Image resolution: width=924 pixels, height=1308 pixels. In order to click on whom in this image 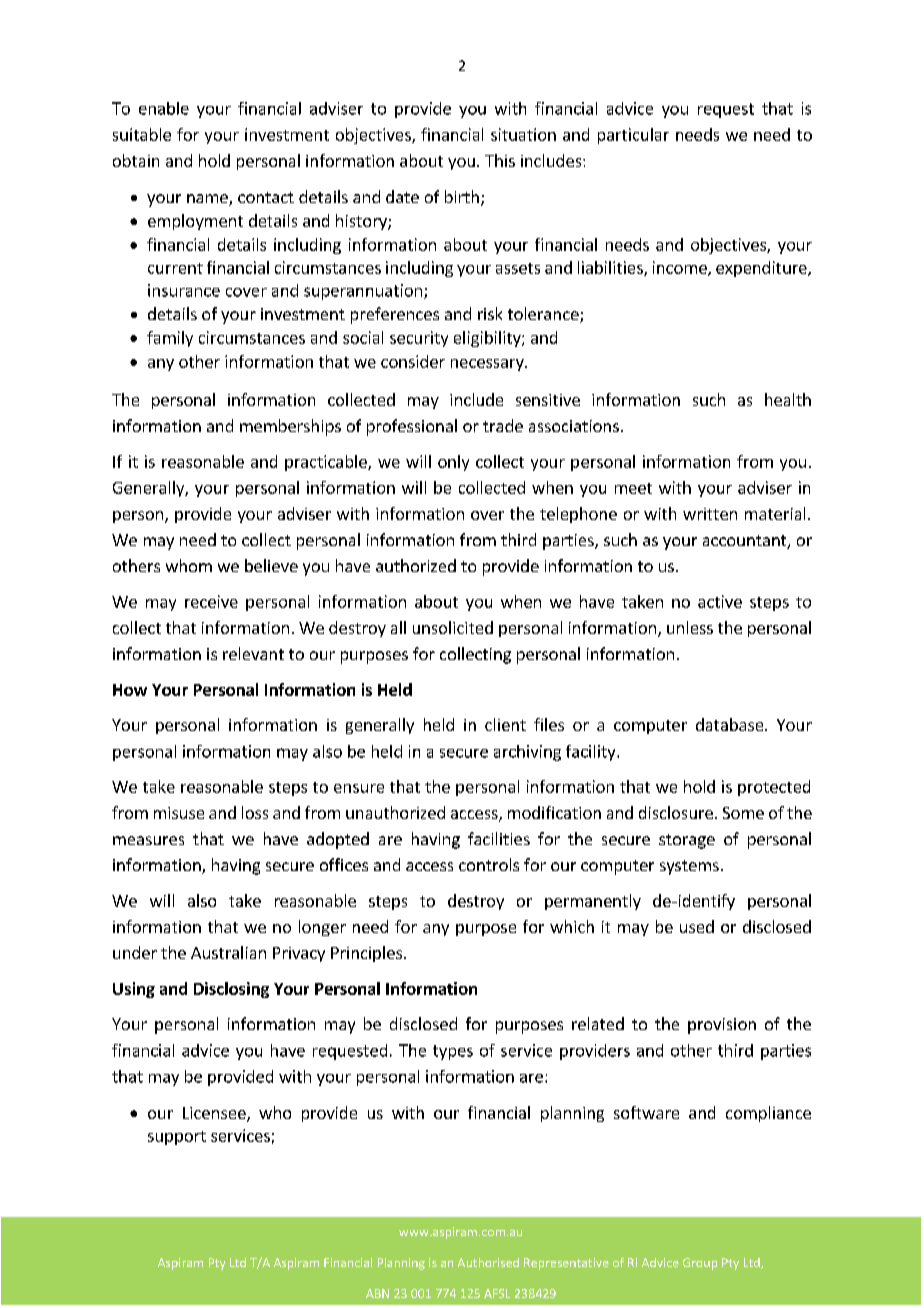, I will do `click(189, 565)`.
